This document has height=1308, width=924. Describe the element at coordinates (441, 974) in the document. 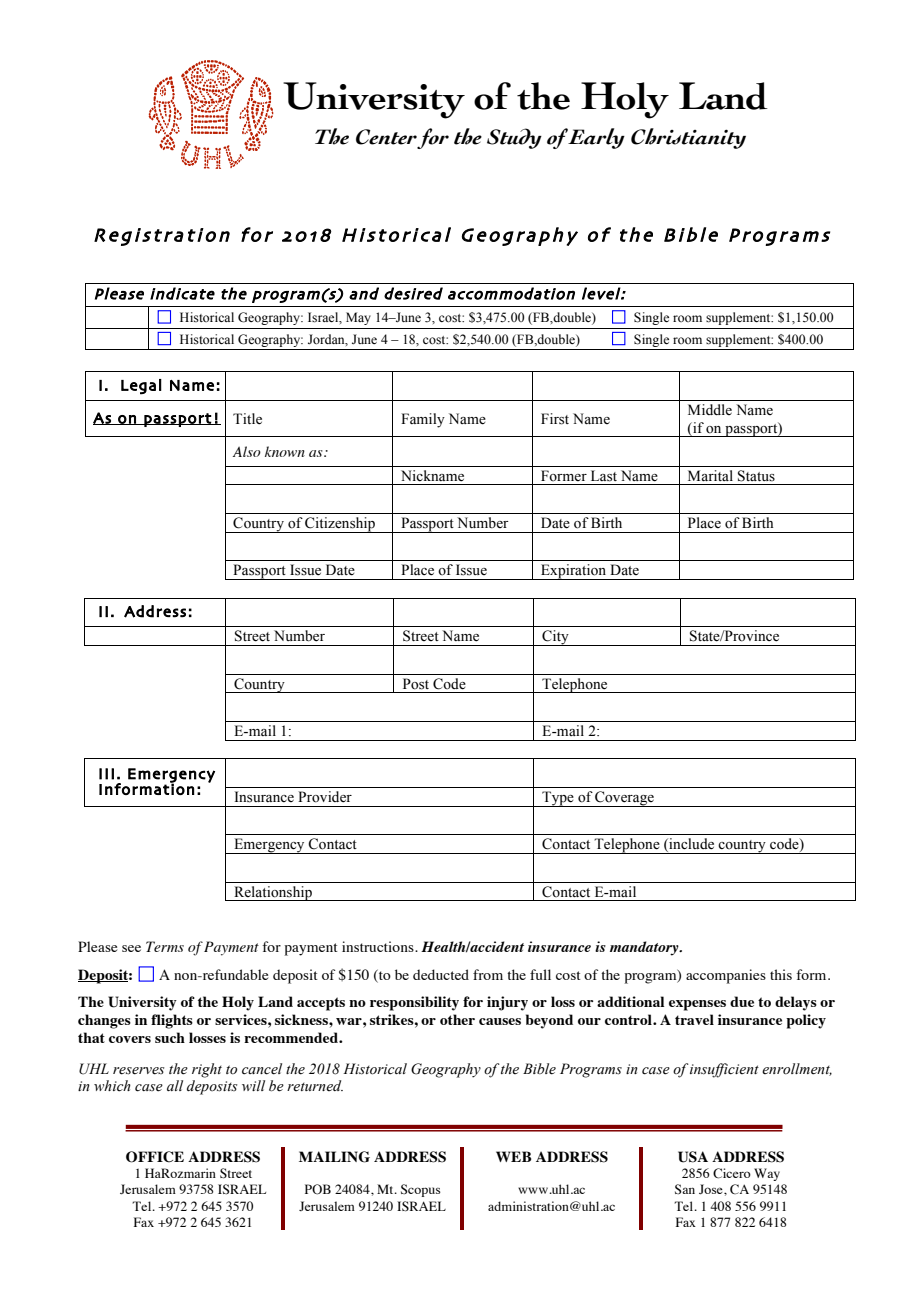

I see `deducted` at that location.
